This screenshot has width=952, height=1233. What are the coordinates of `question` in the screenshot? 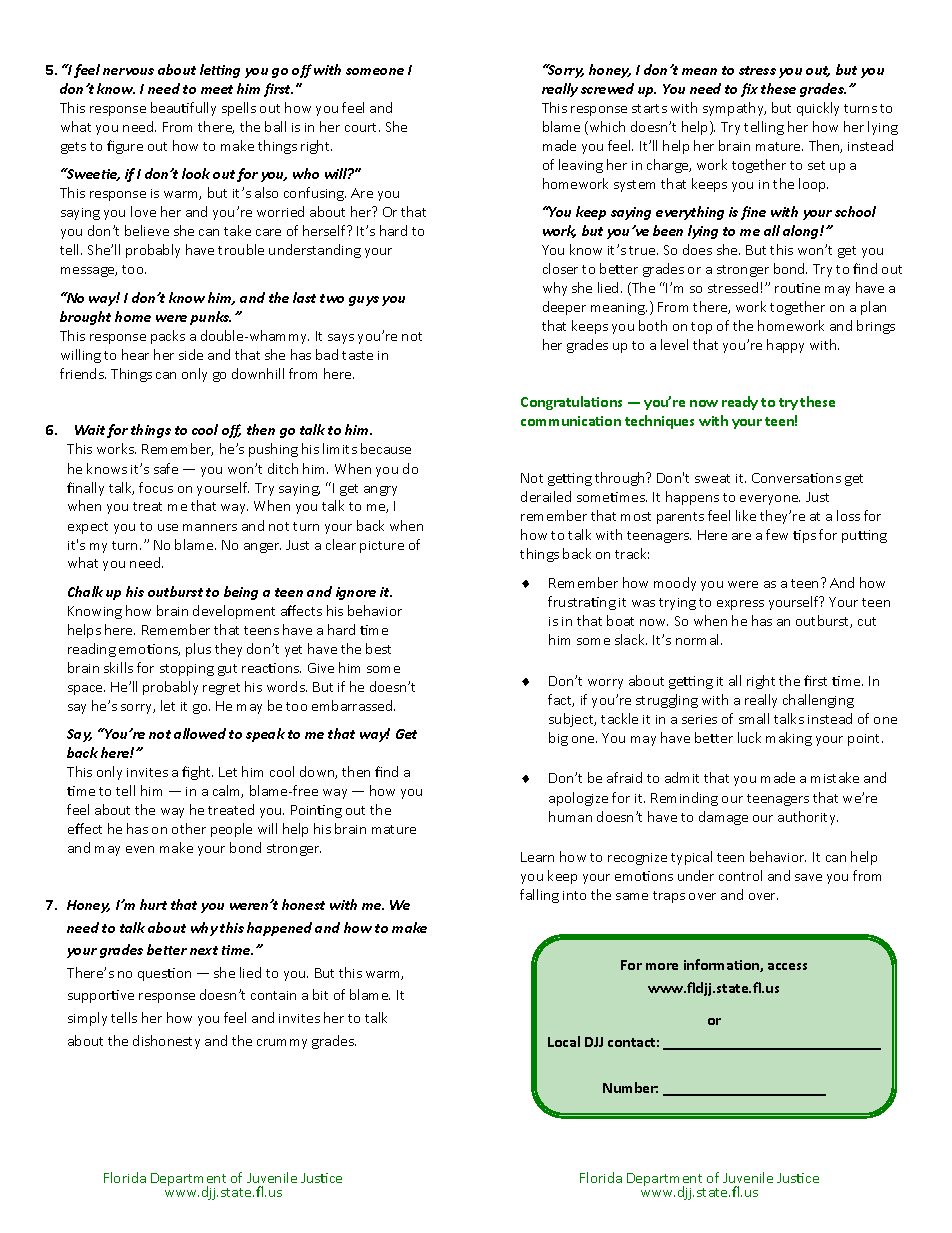 It's located at (164, 974).
